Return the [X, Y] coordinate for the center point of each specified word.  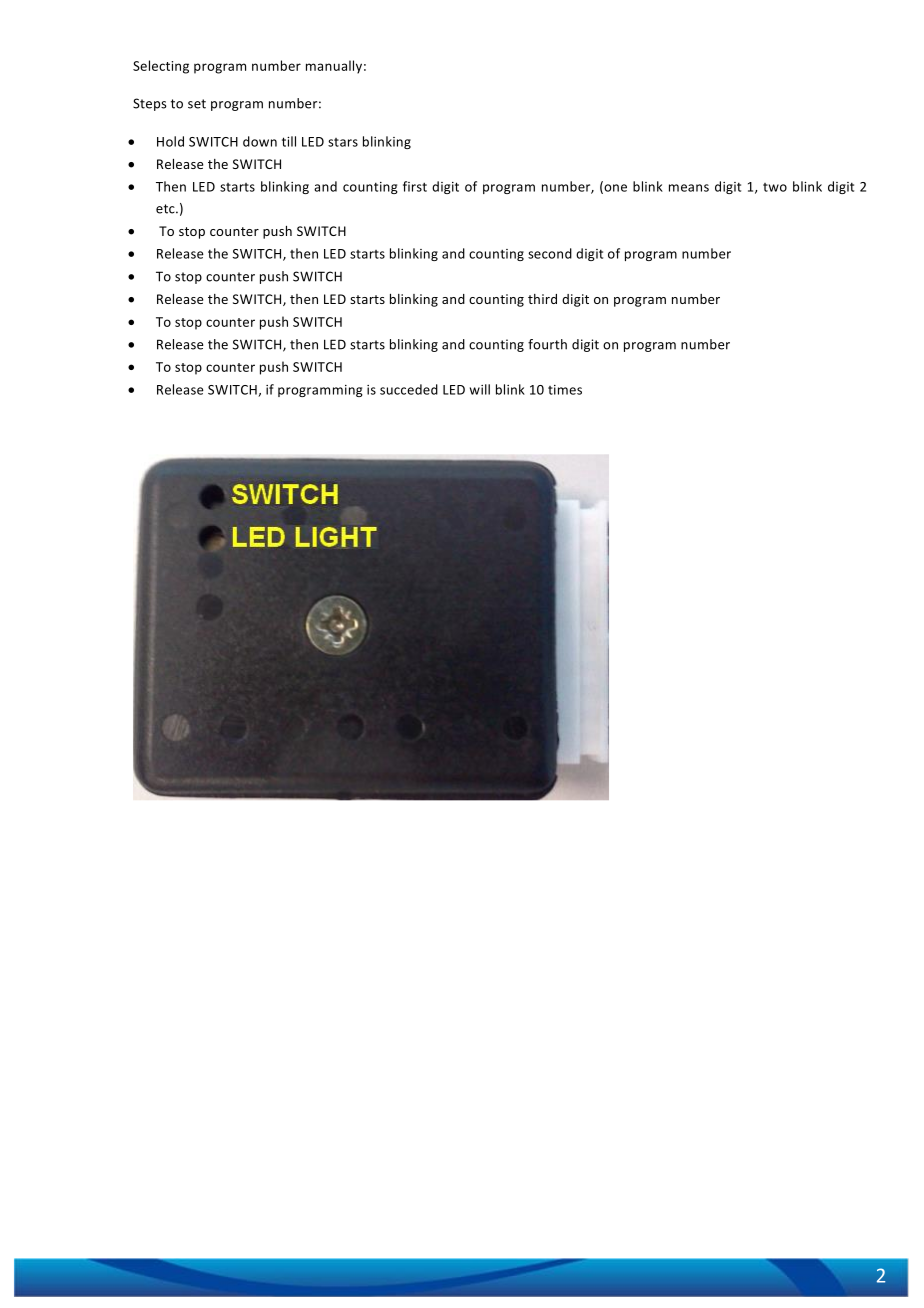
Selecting [161, 67]
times [565, 390]
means [689, 188]
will [480, 389]
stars [343, 142]
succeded [409, 389]
